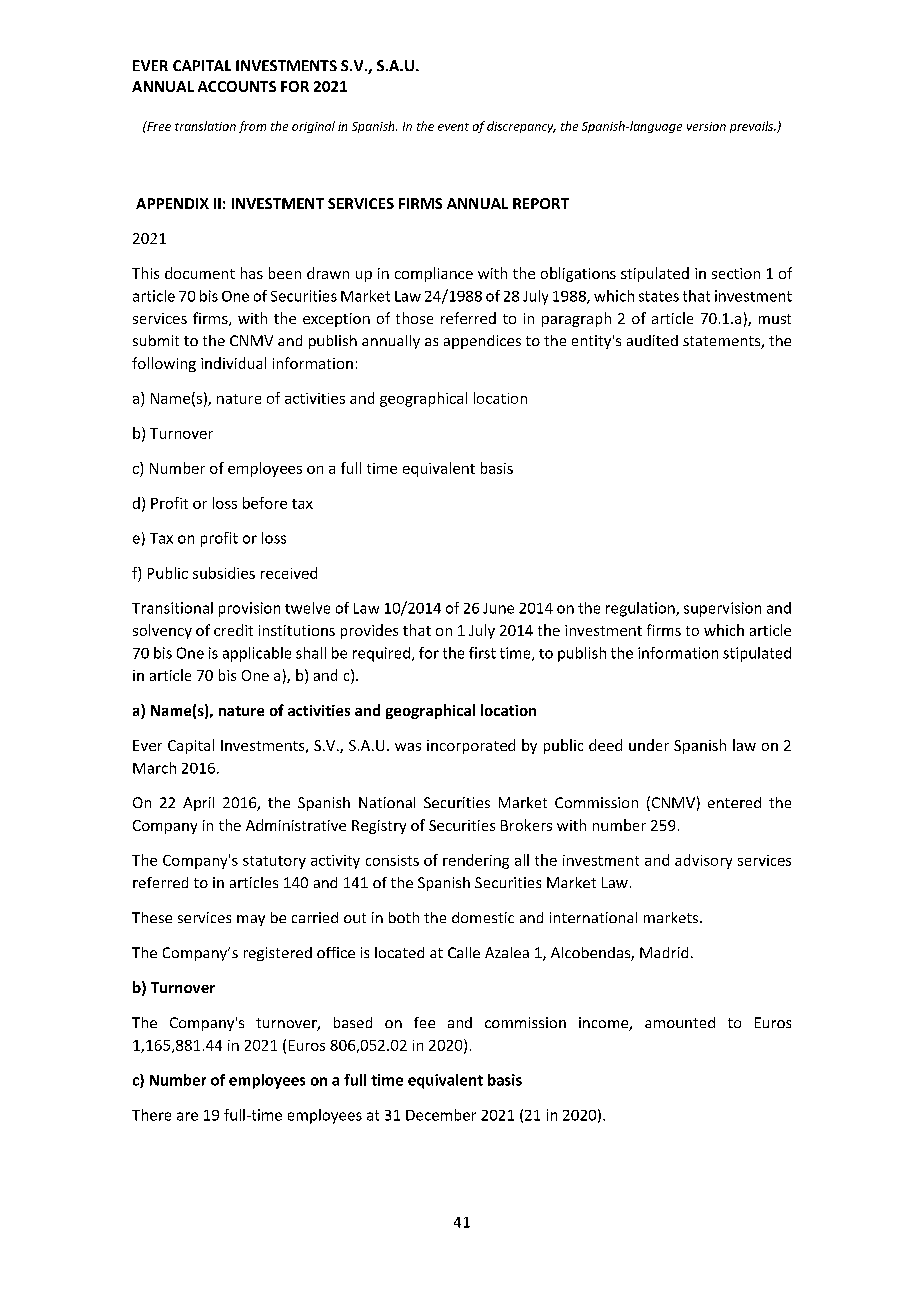  What do you see at coordinates (453, 127) in the screenshot?
I see `event` at bounding box center [453, 127].
